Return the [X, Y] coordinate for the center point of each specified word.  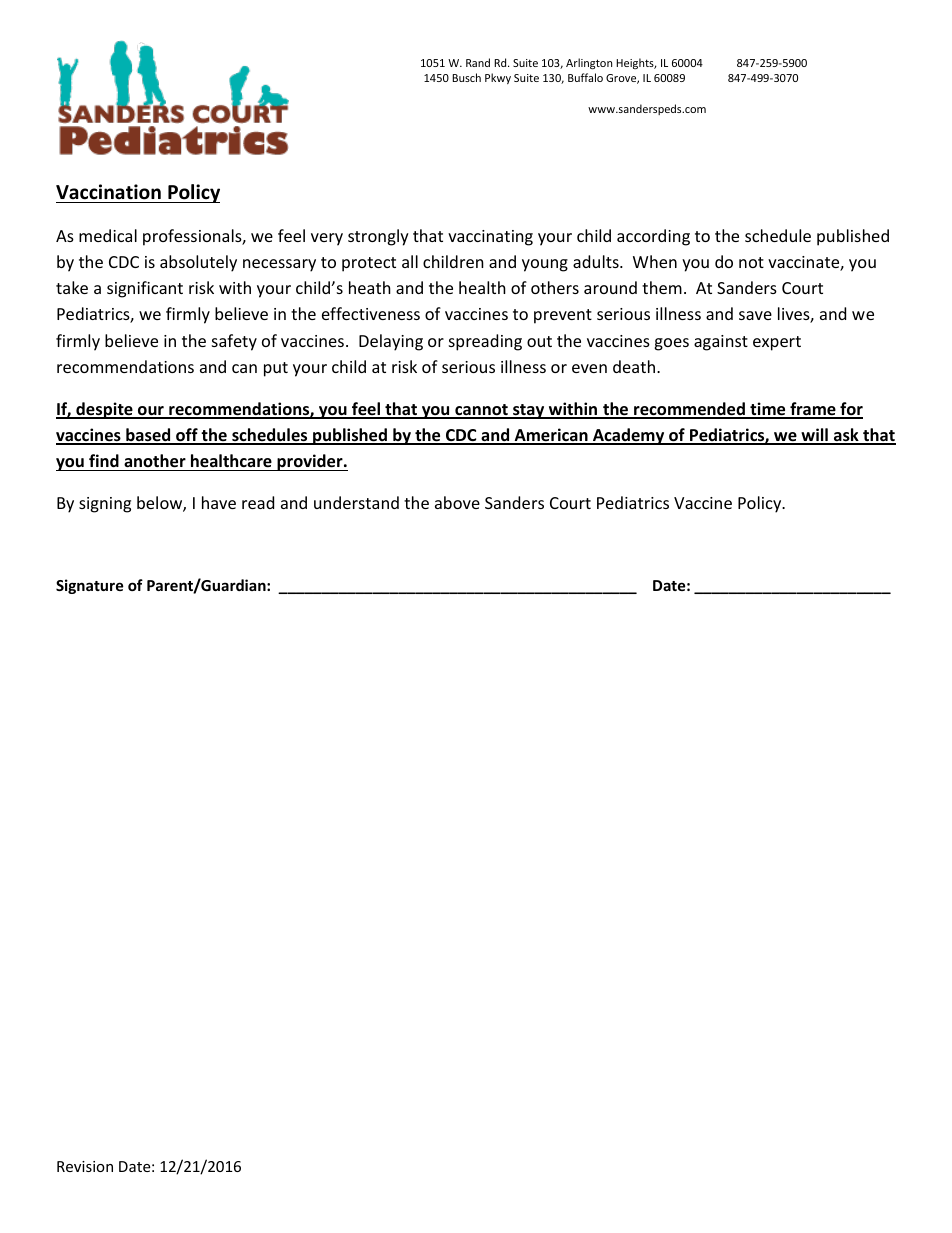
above [457, 502]
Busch [466, 77]
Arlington [589, 64]
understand [356, 502]
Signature [90, 586]
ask [846, 436]
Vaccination [108, 192]
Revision [85, 1166]
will [814, 436]
